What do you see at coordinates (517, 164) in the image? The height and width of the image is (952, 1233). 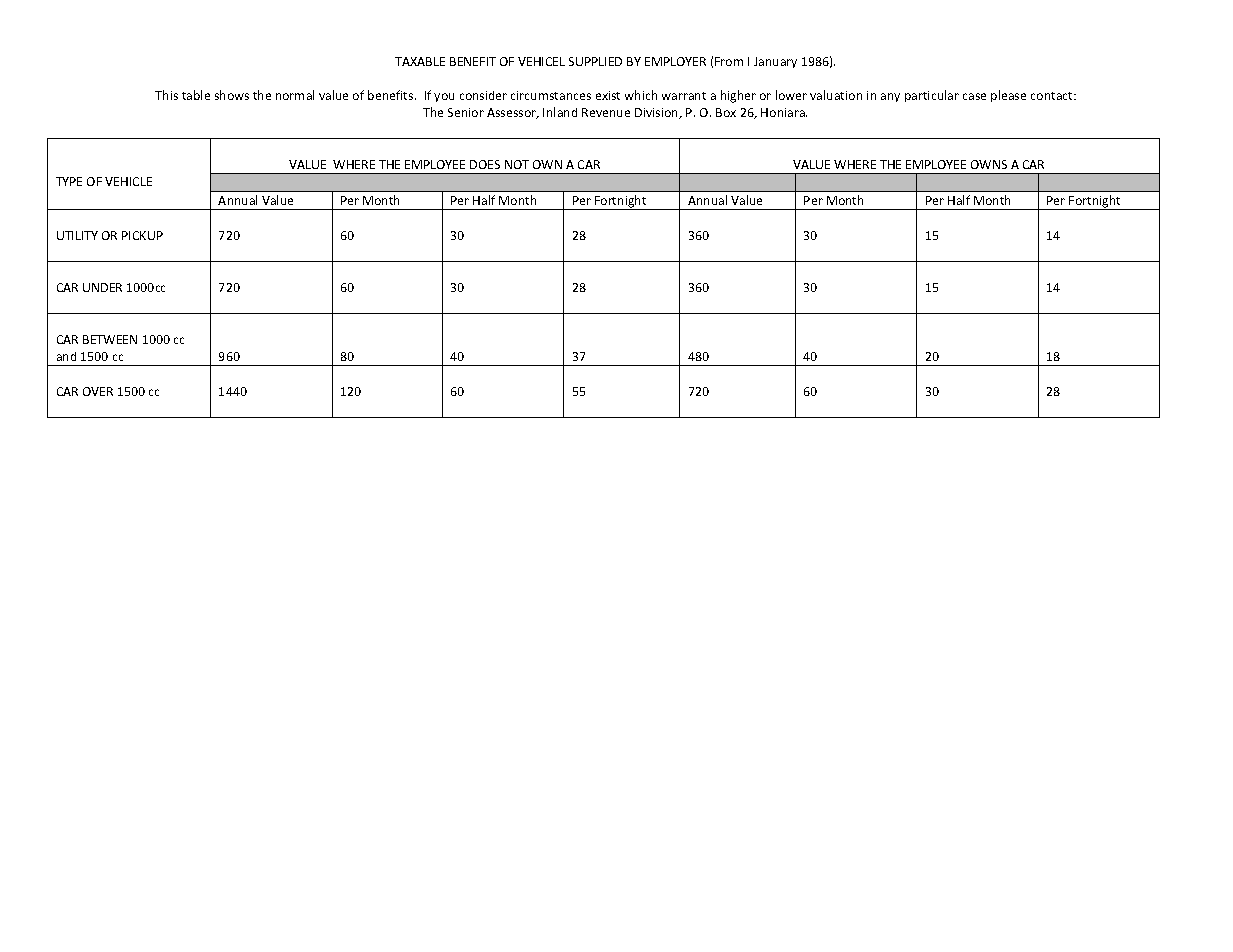 I see `NOT` at bounding box center [517, 164].
